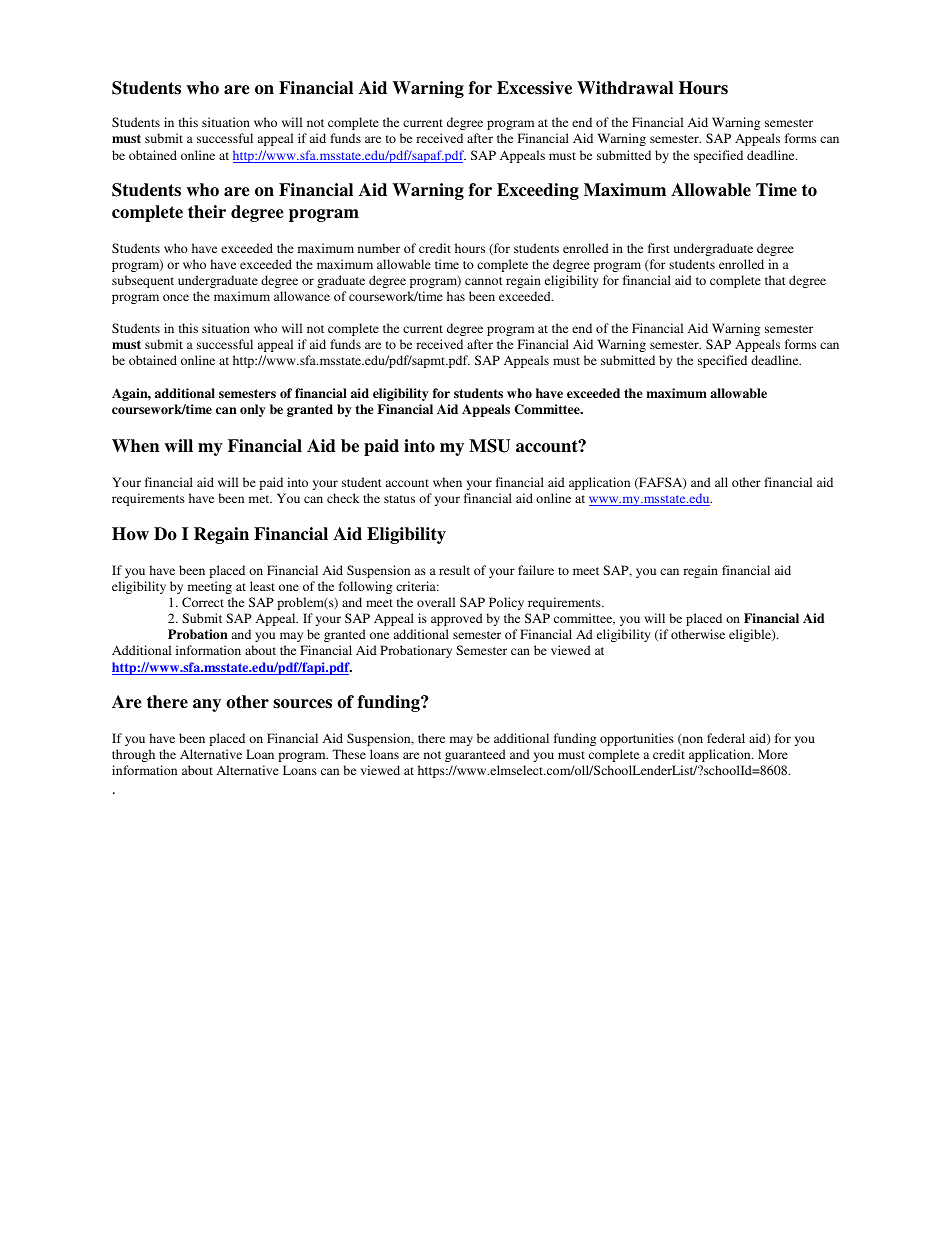 Image resolution: width=952 pixels, height=1233 pixels. I want to click on once, so click(176, 297).
